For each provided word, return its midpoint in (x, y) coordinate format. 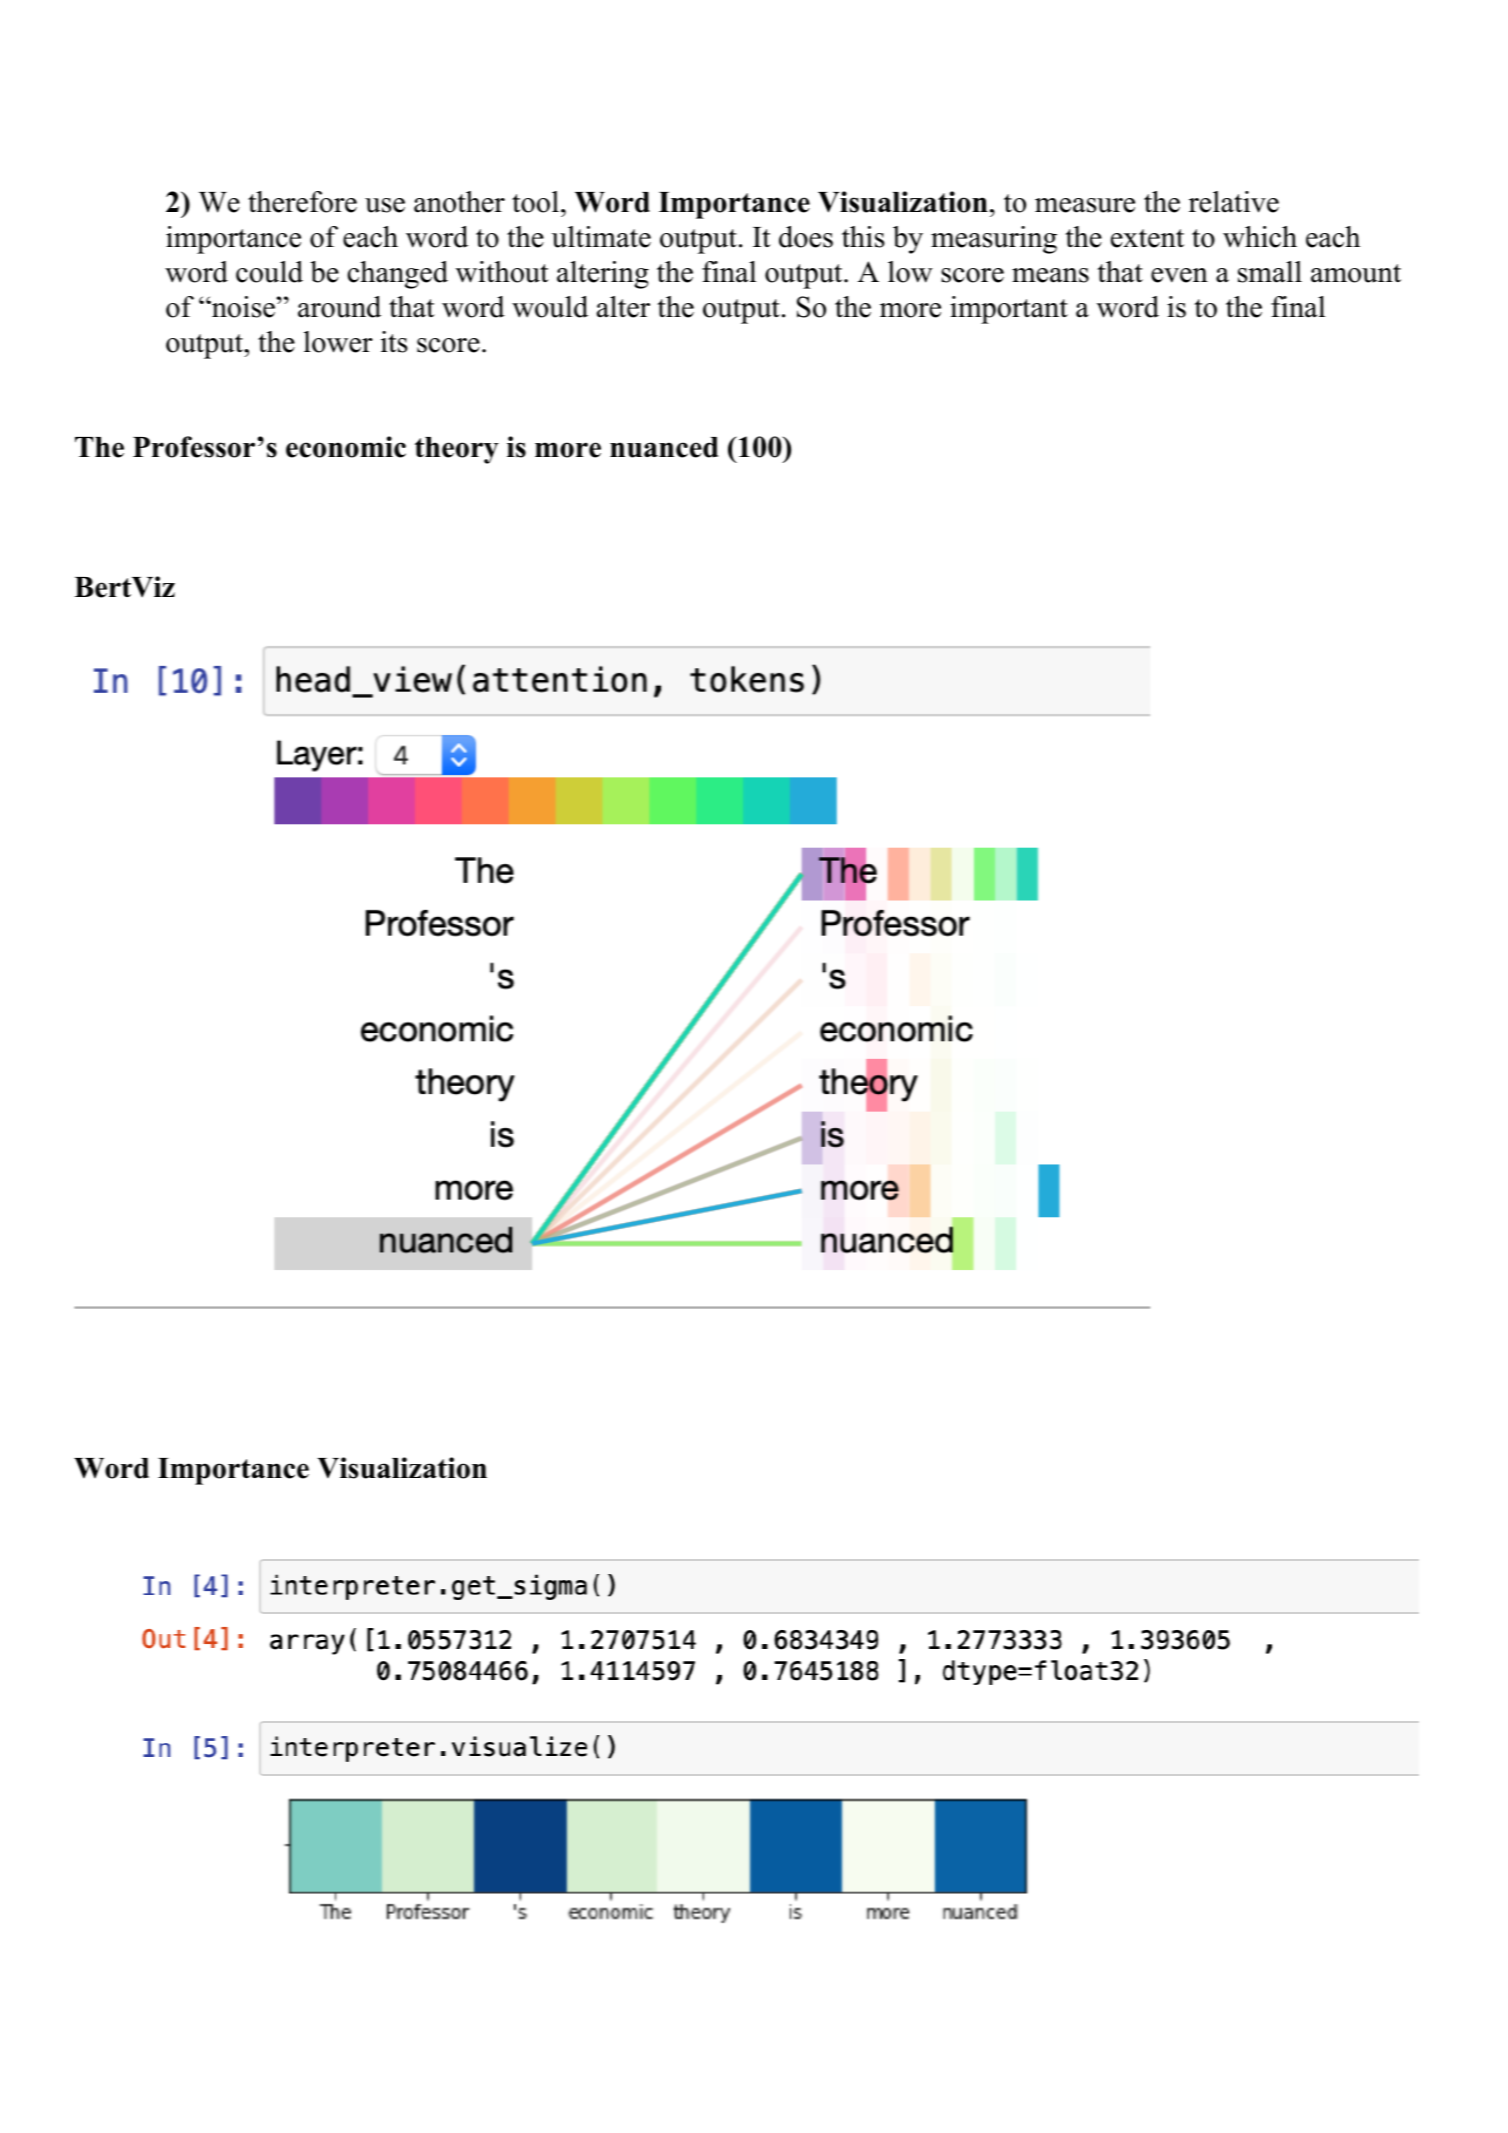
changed (398, 275)
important (1009, 310)
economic (346, 447)
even (1179, 275)
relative (1234, 202)
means (1050, 275)
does (806, 237)
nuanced (664, 447)
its (394, 342)
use (385, 205)
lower (338, 342)
